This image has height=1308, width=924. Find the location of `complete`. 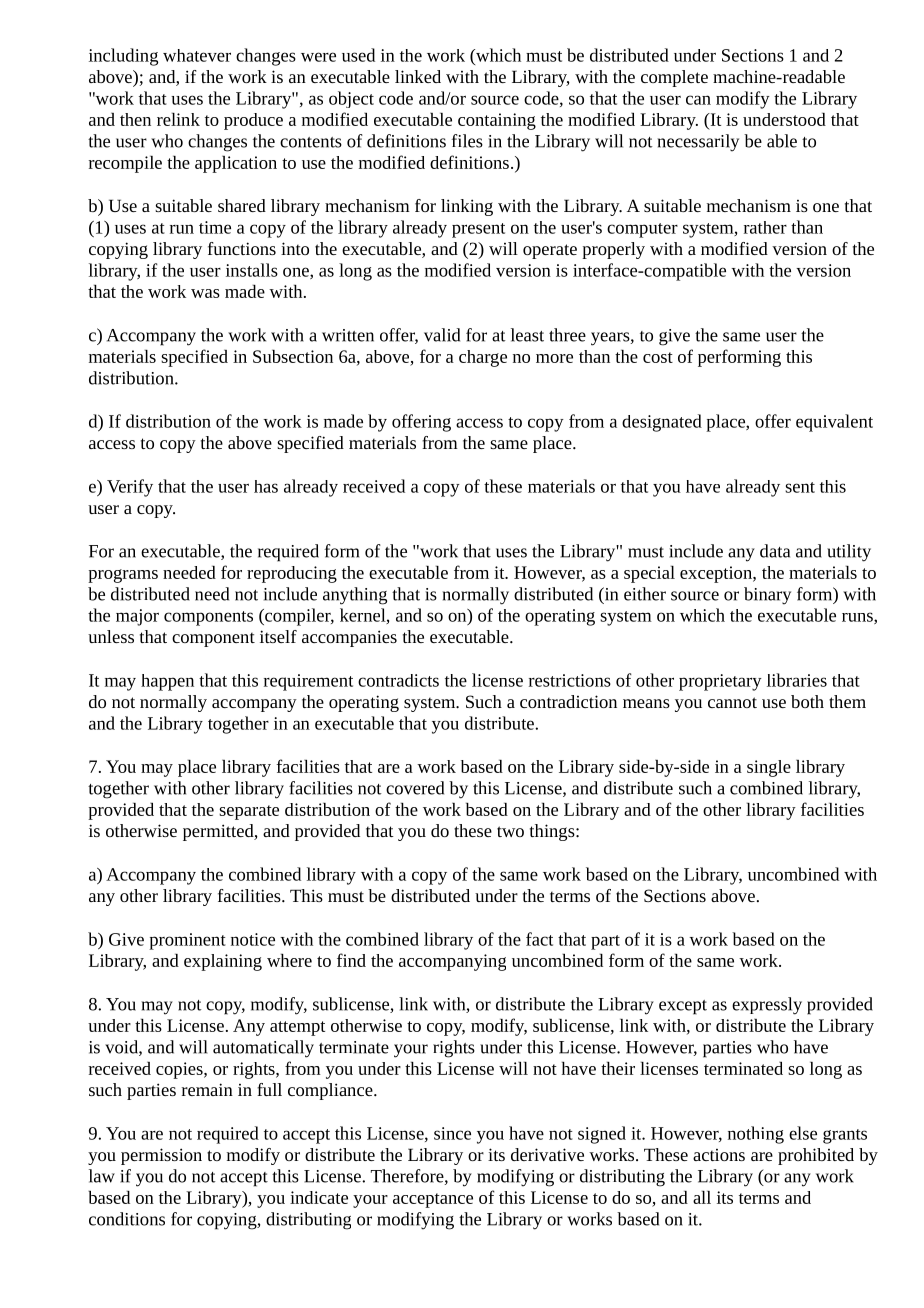

complete is located at coordinates (674, 78).
